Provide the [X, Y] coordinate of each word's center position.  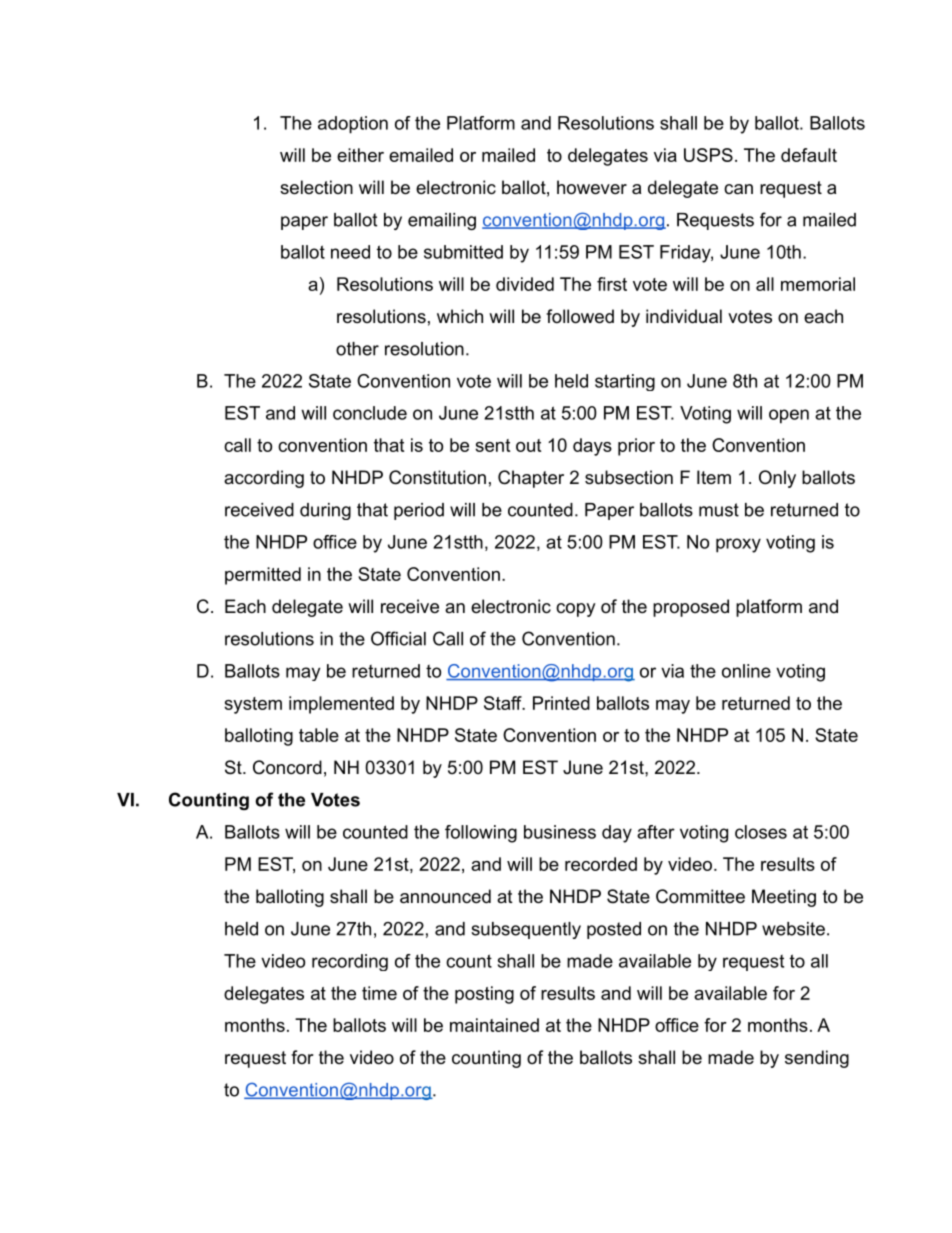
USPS [708, 155]
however [592, 187]
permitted [263, 576]
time [379, 993]
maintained [494, 1025]
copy [576, 610]
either [360, 155]
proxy [738, 545]
